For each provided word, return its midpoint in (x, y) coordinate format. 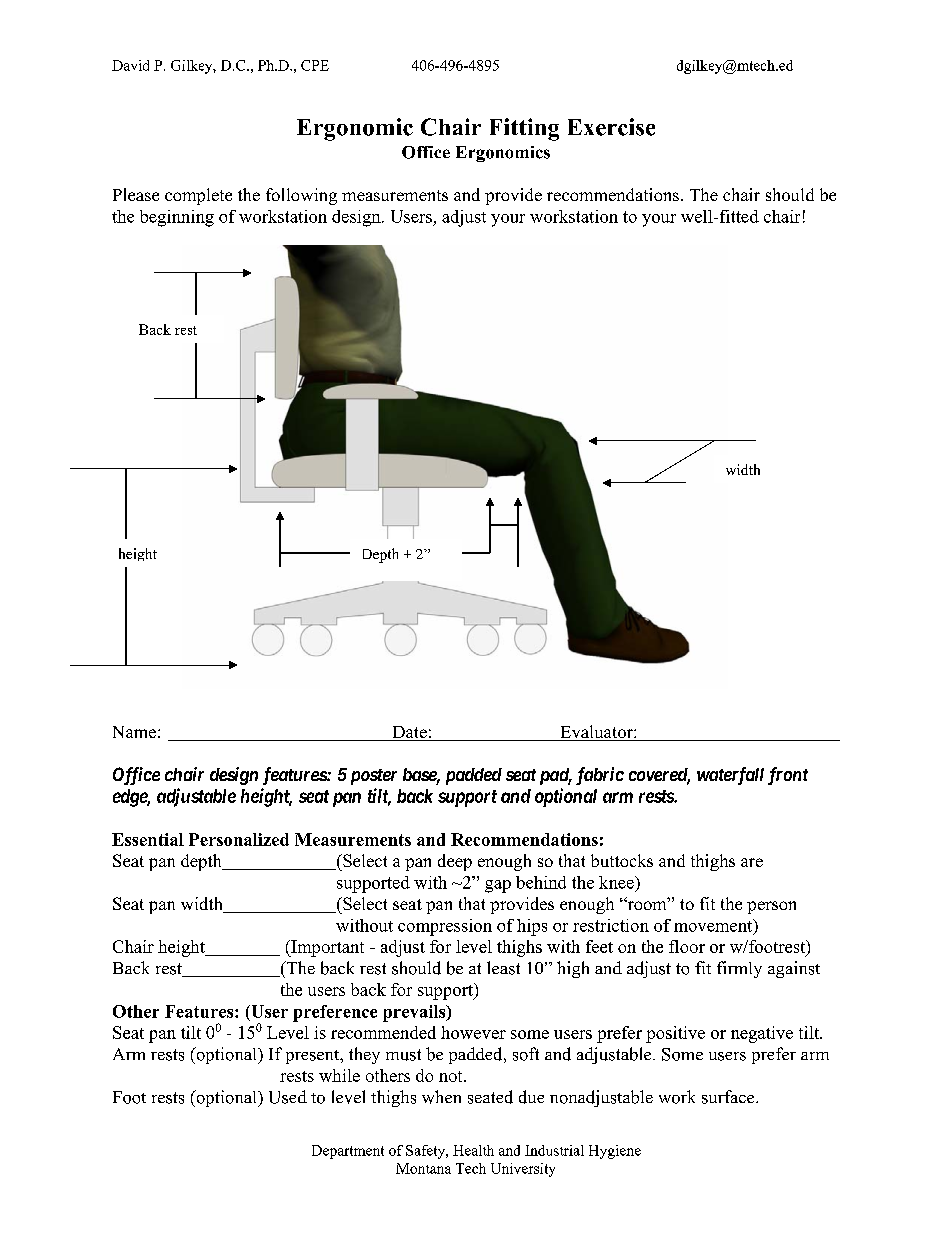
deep (455, 862)
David (130, 65)
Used (288, 1097)
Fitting (524, 129)
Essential (148, 839)
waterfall (730, 776)
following (301, 196)
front (788, 776)
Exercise (611, 127)
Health (473, 1150)
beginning (177, 218)
